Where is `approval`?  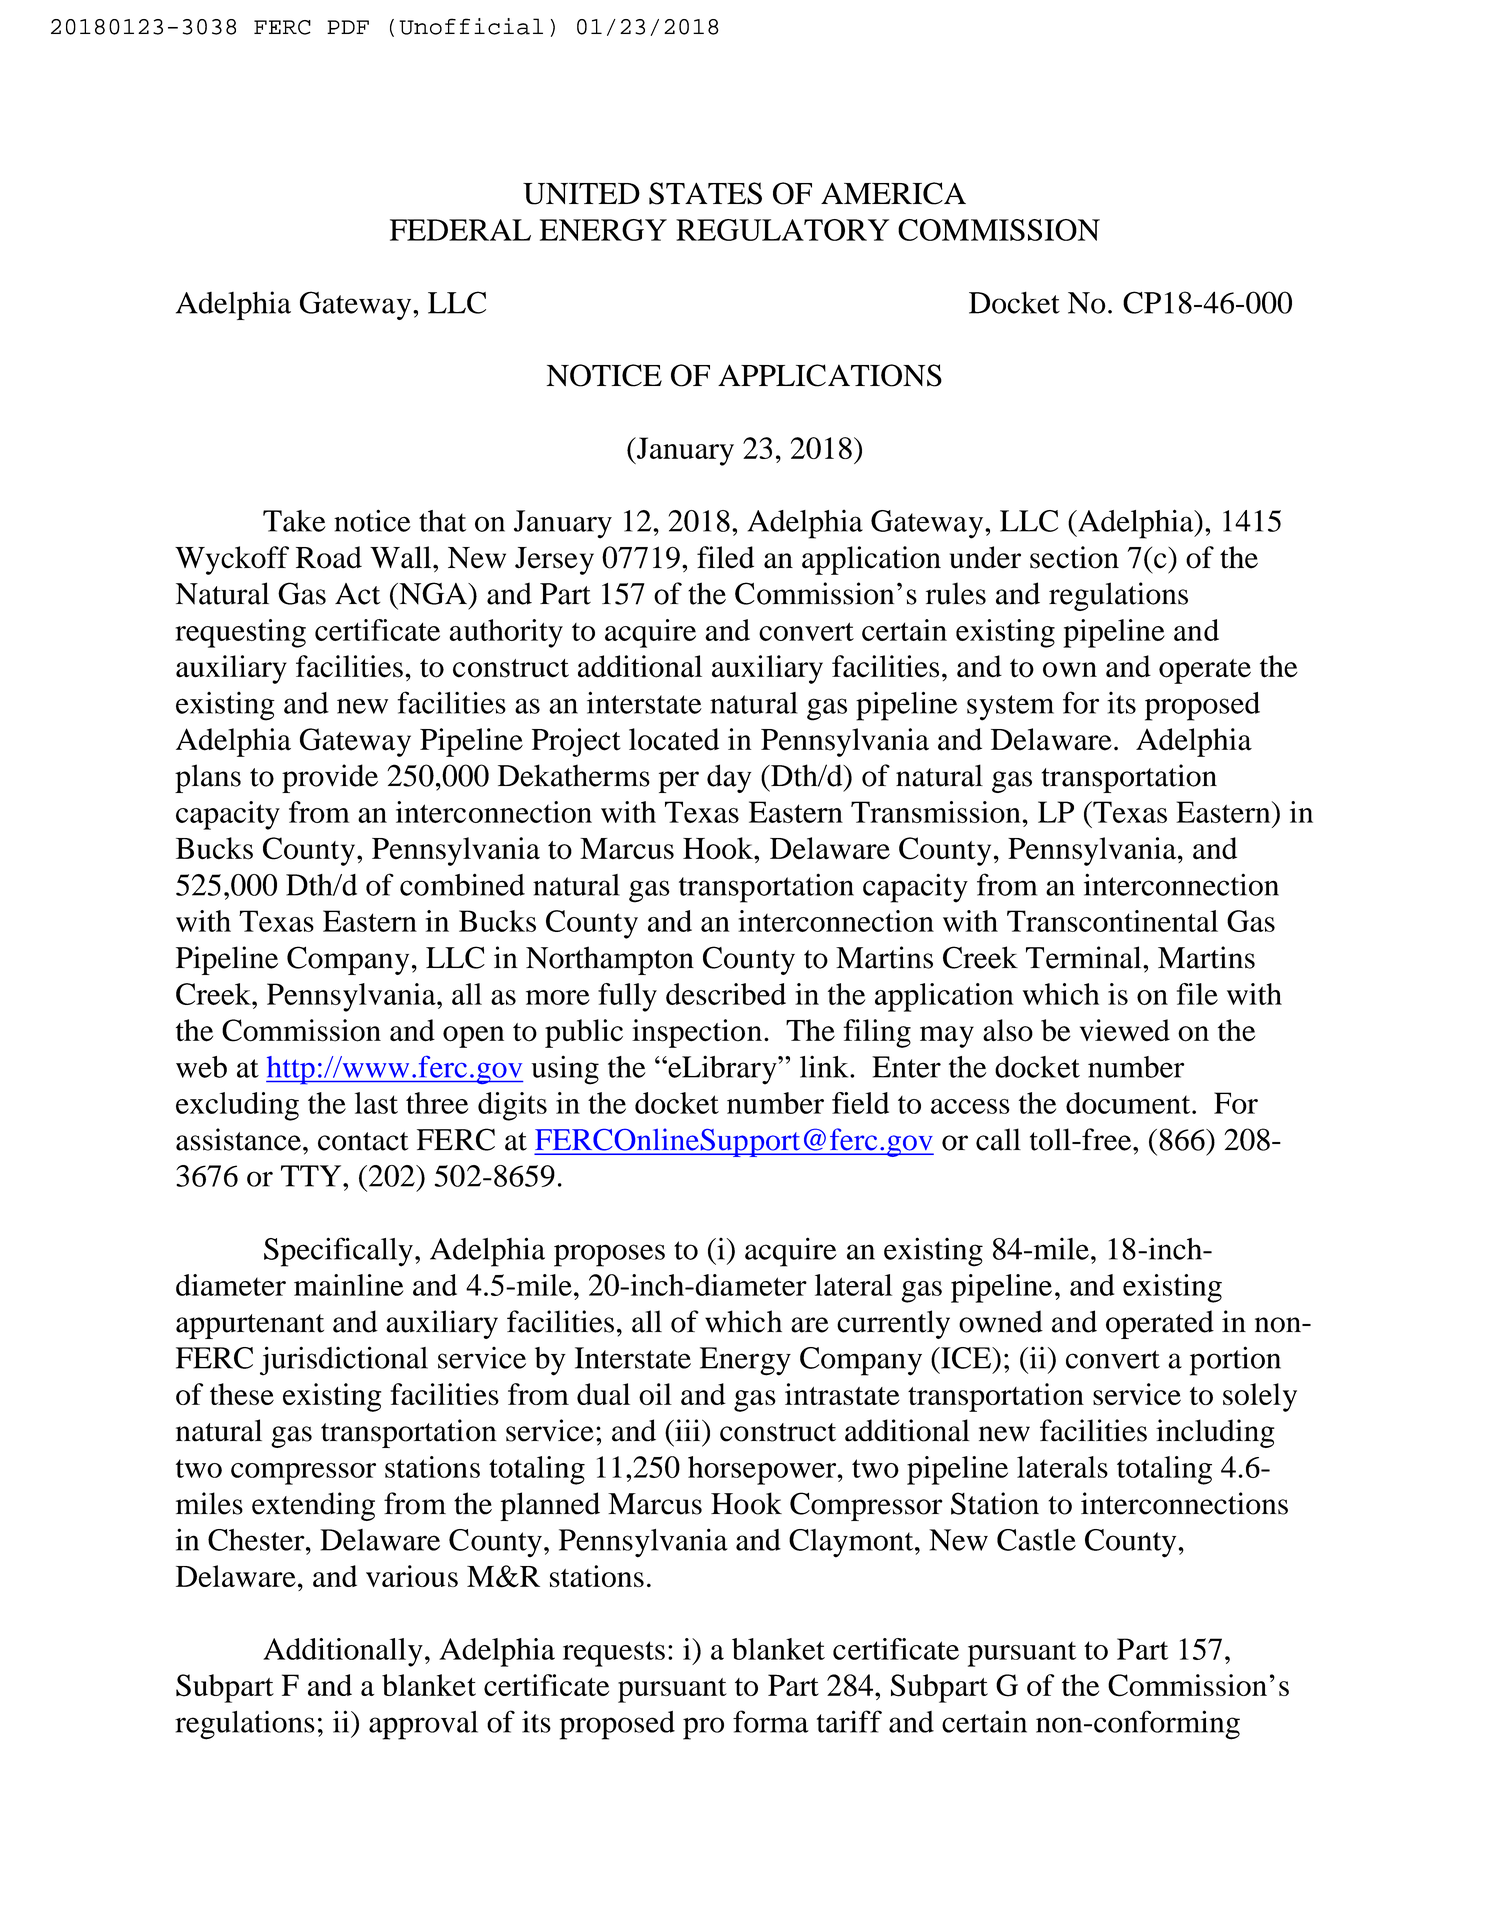
approval is located at coordinates (423, 1725).
